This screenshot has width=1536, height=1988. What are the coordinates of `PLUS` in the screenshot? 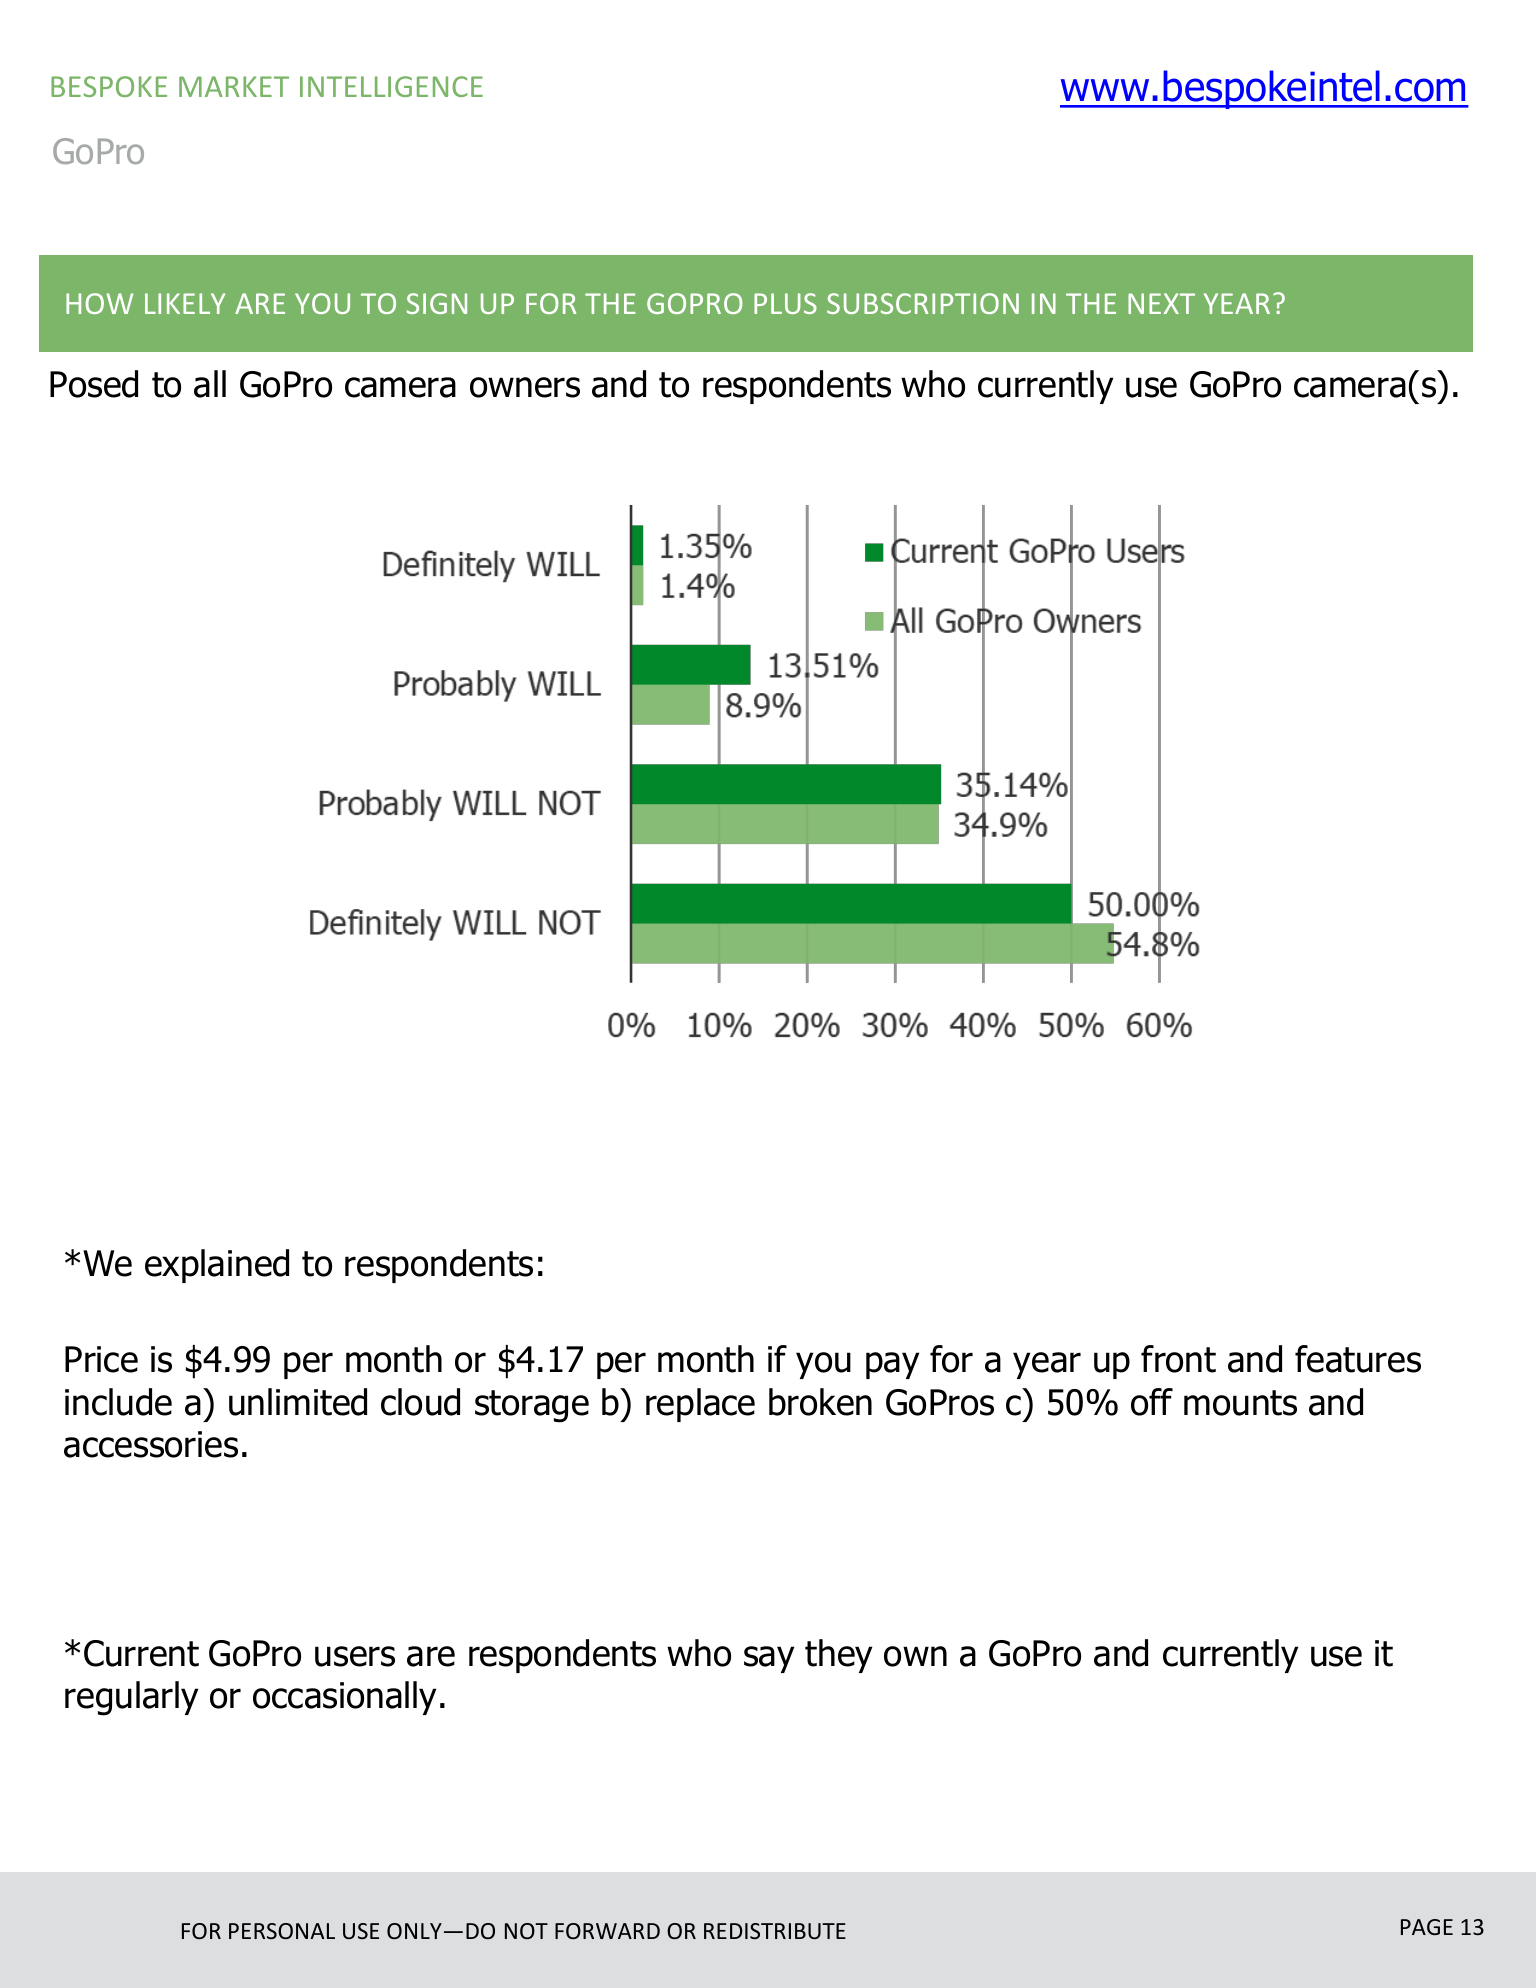 It's located at (785, 303).
